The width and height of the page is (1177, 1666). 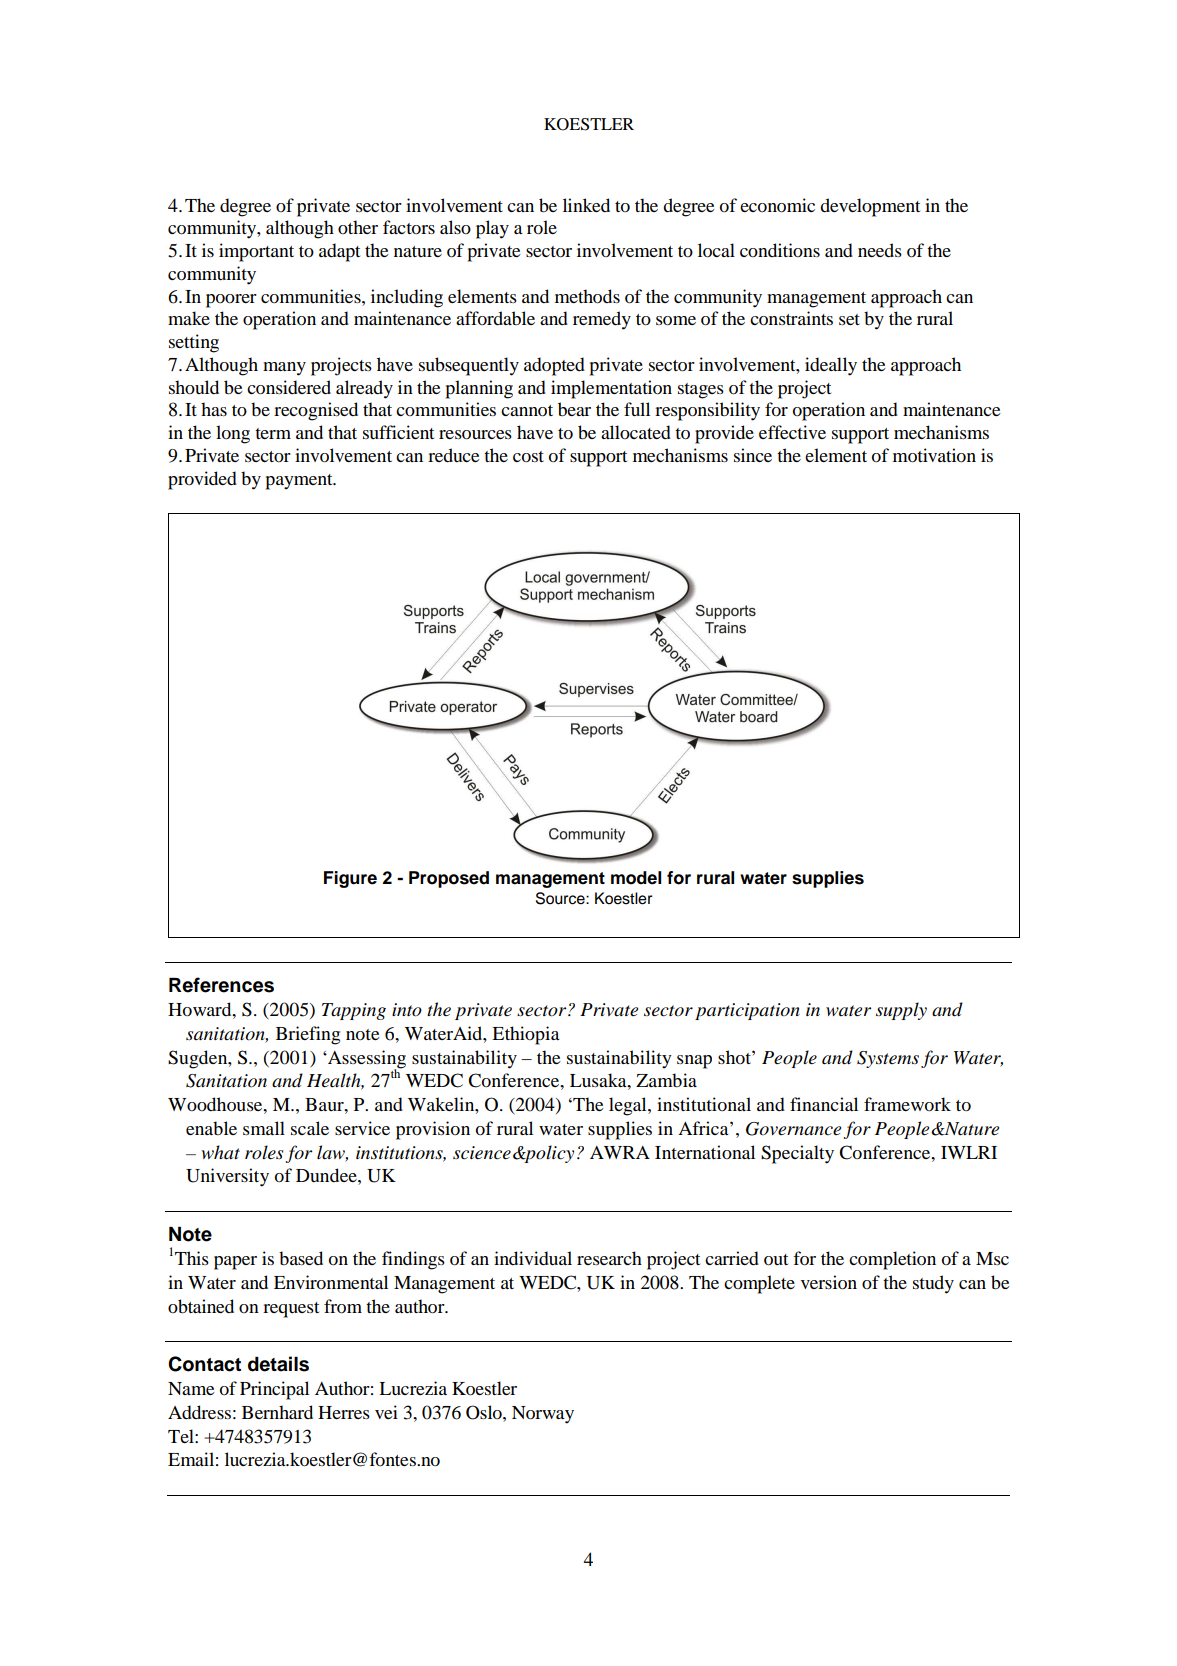 I want to click on needs, so click(x=880, y=250).
